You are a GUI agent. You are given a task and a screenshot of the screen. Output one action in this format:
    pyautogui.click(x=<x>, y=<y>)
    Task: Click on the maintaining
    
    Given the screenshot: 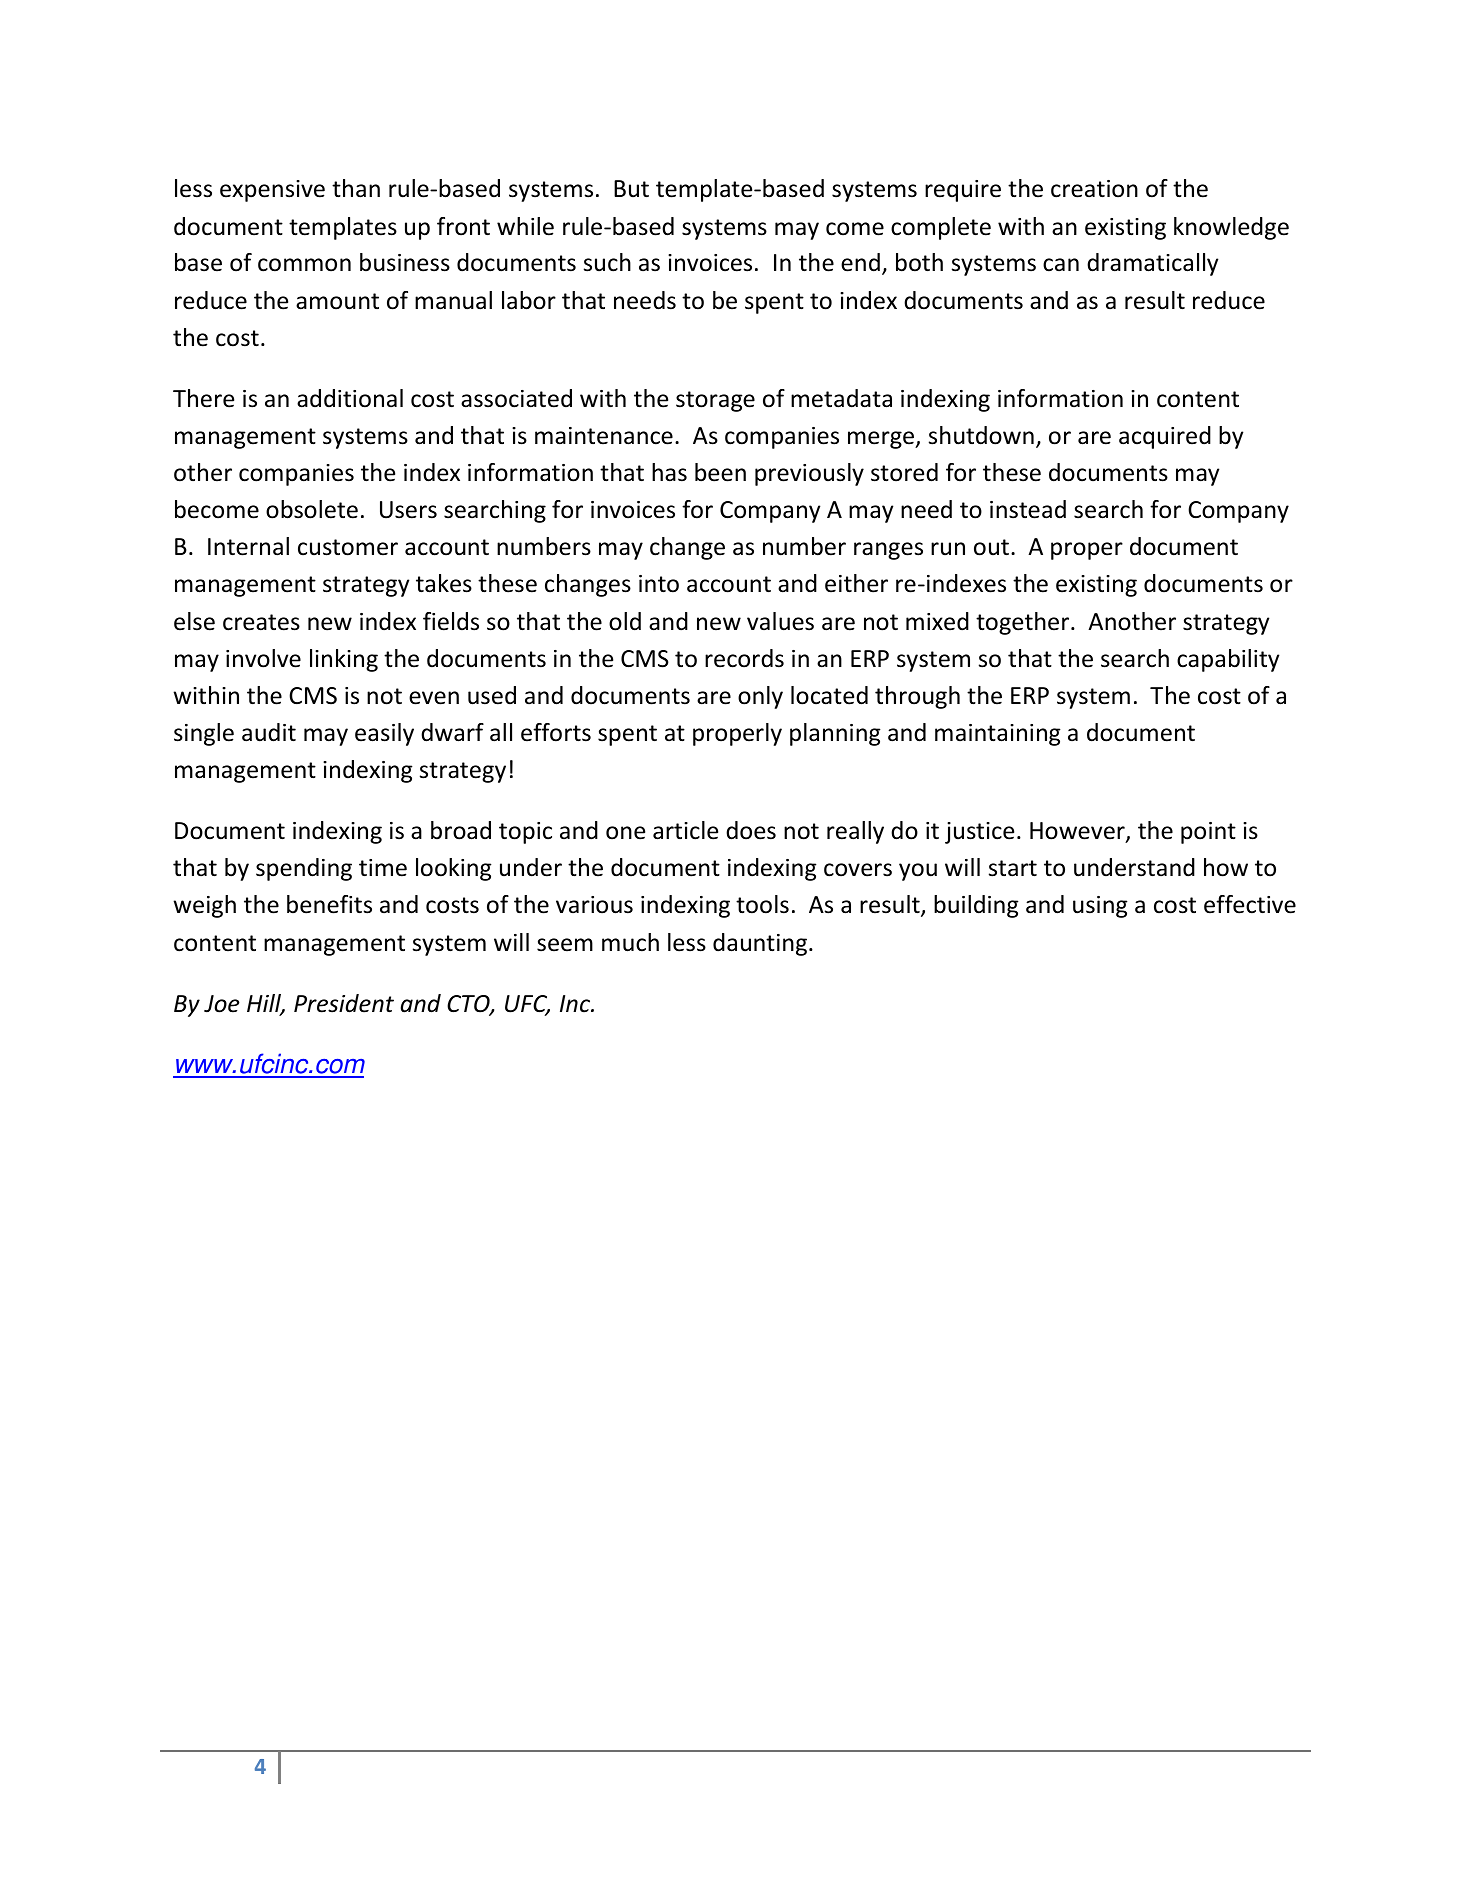 What is the action you would take?
    pyautogui.click(x=998, y=735)
